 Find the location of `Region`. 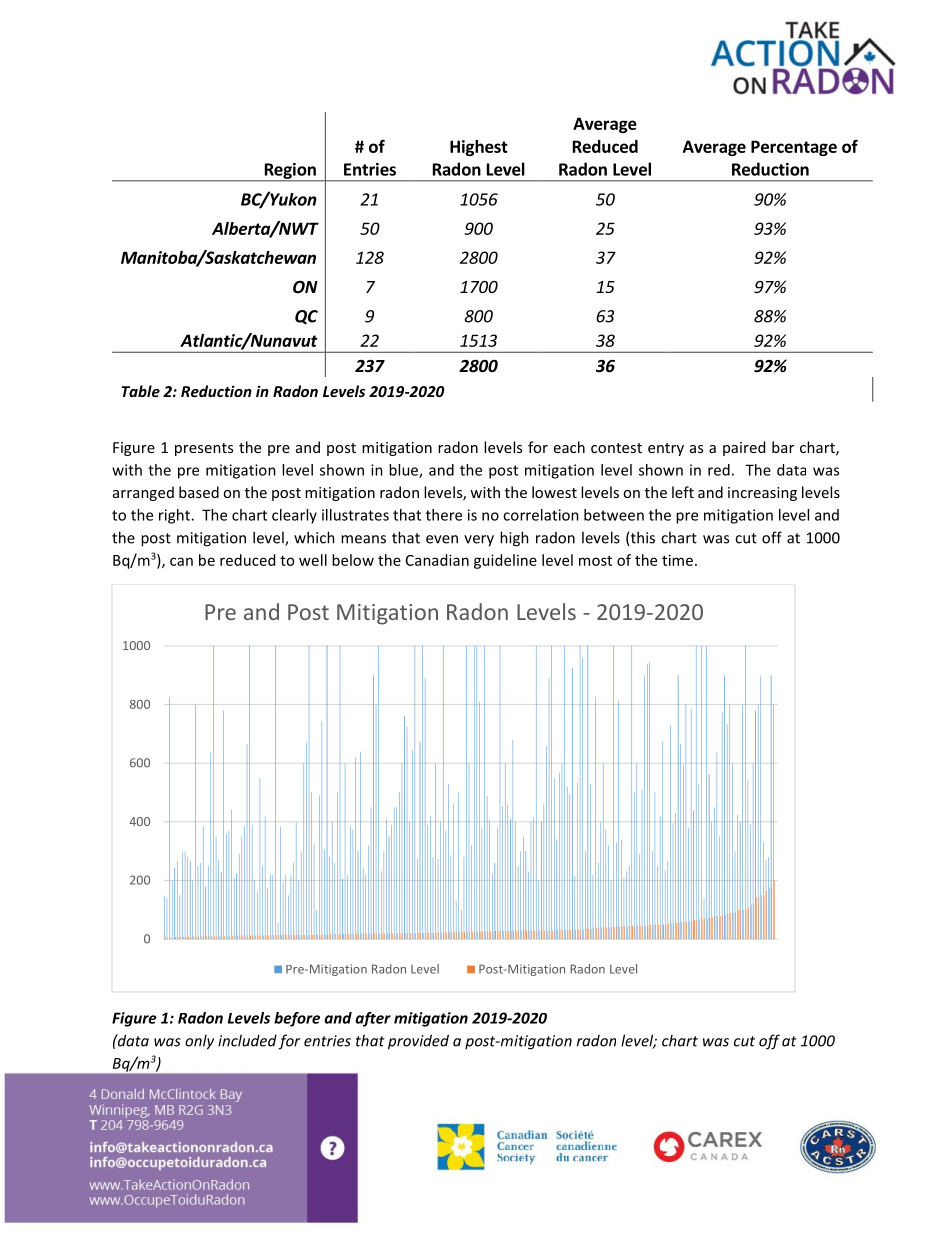

Region is located at coordinates (290, 172).
